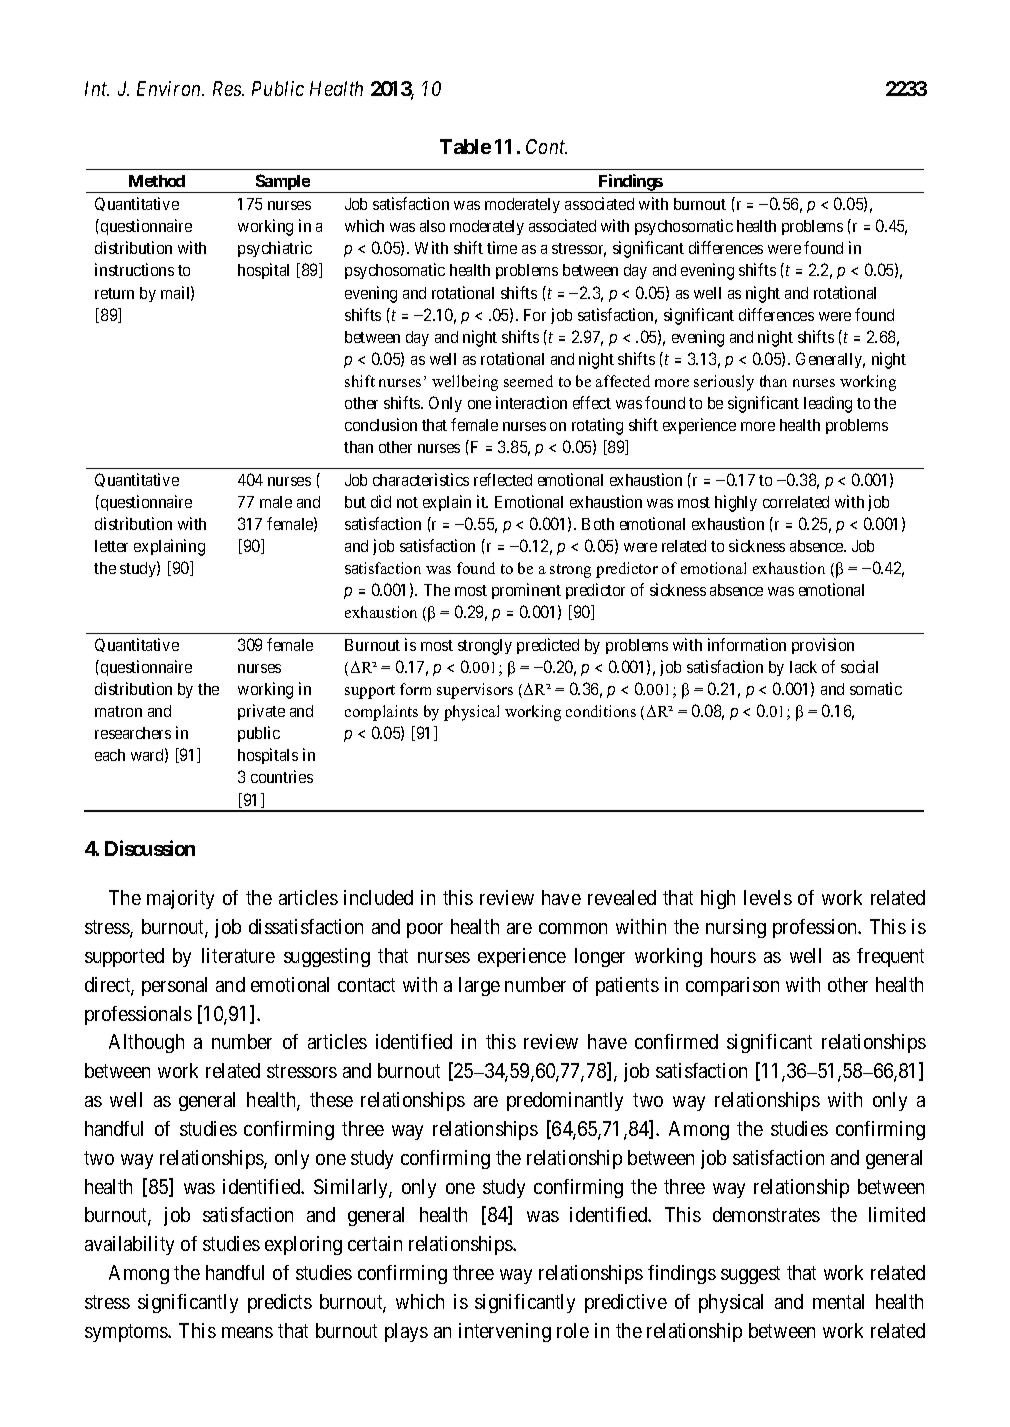 Image resolution: width=1010 pixels, height=1427 pixels. I want to click on Environ, so click(170, 88).
